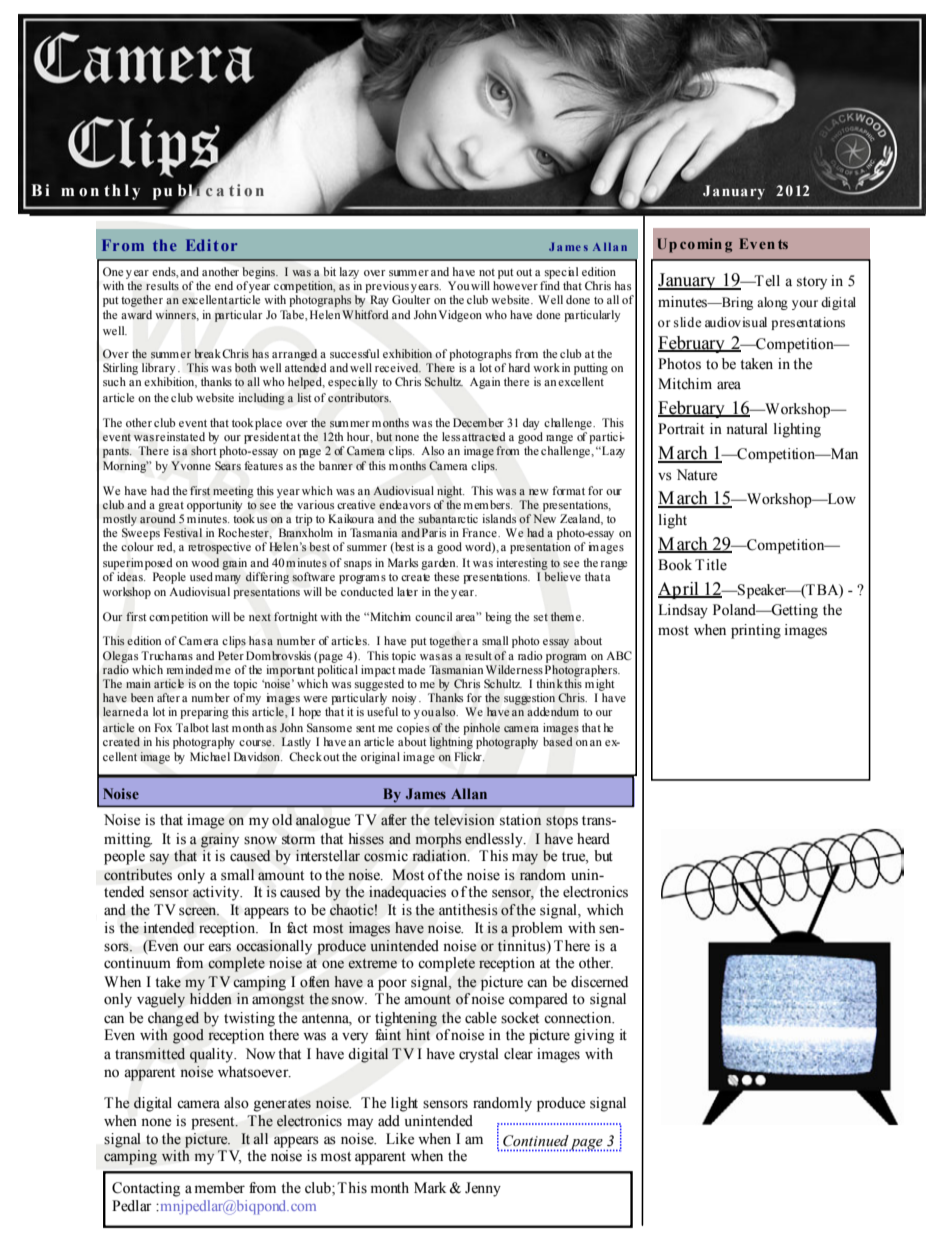 This page has width=952, height=1233. I want to click on Contacting, so click(146, 1189).
